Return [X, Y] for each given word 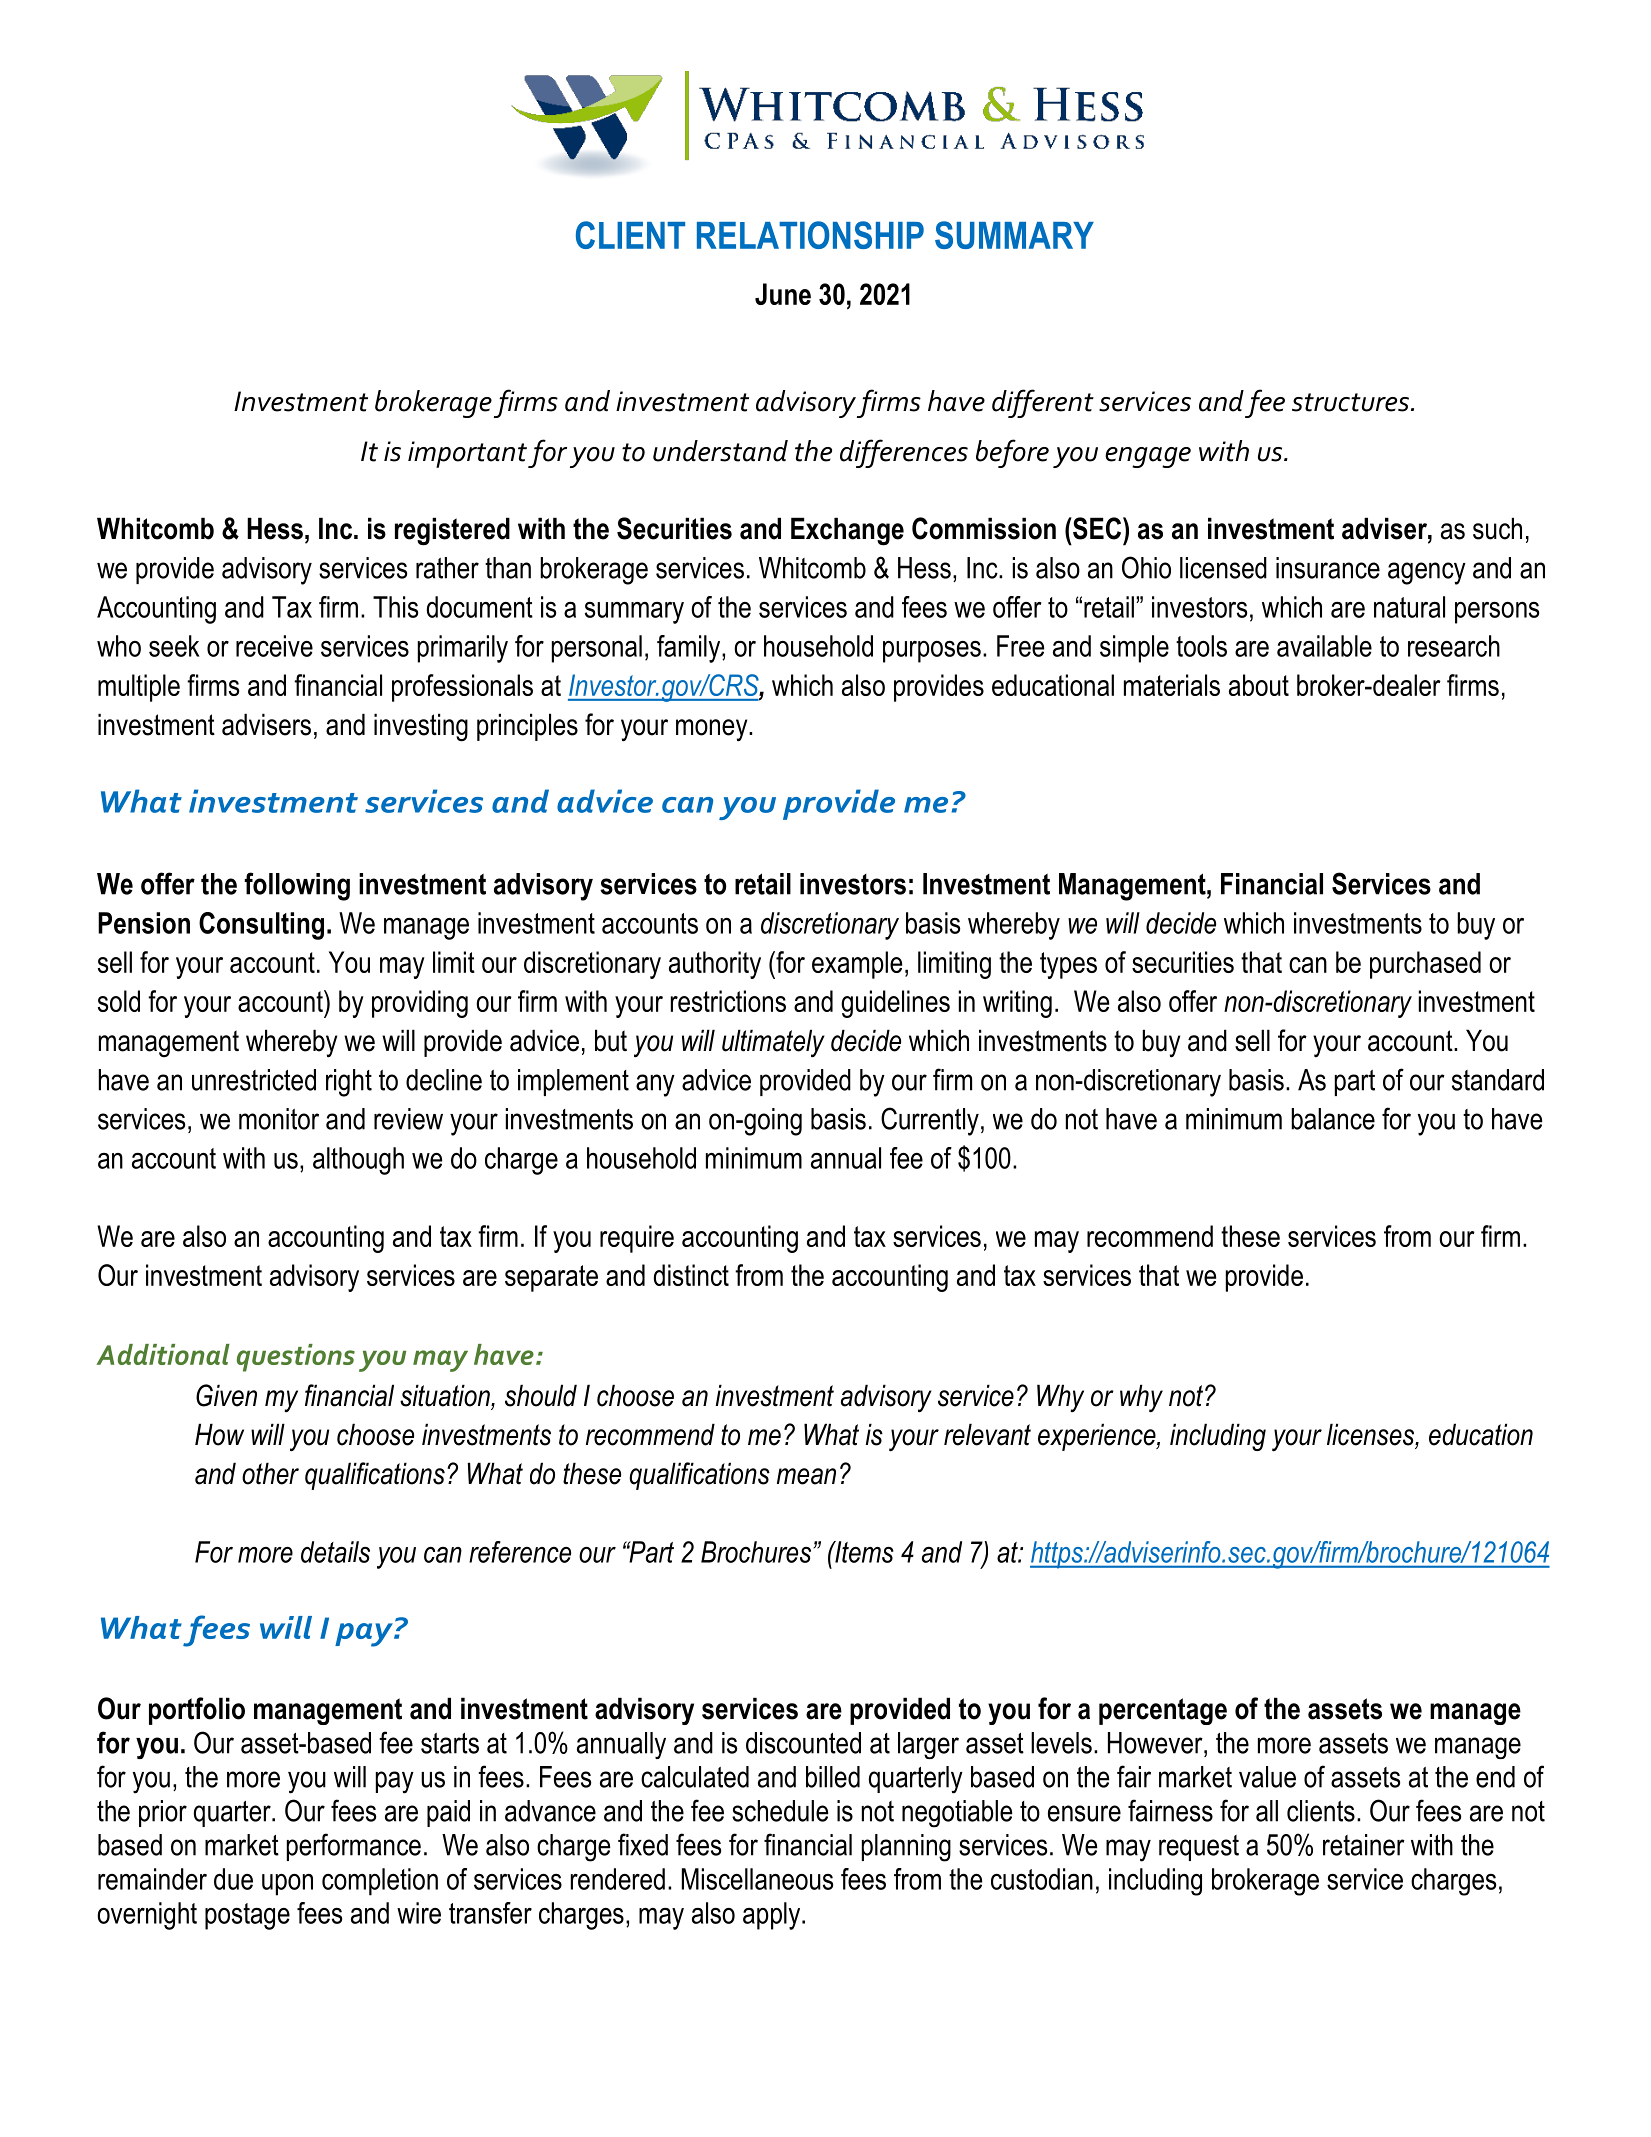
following [297, 886]
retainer [1364, 1845]
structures [1350, 402]
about [1259, 685]
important [467, 454]
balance [1333, 1119]
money [713, 730]
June [783, 294]
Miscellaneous [757, 1879]
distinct [691, 1275]
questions [296, 1358]
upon [287, 1885]
